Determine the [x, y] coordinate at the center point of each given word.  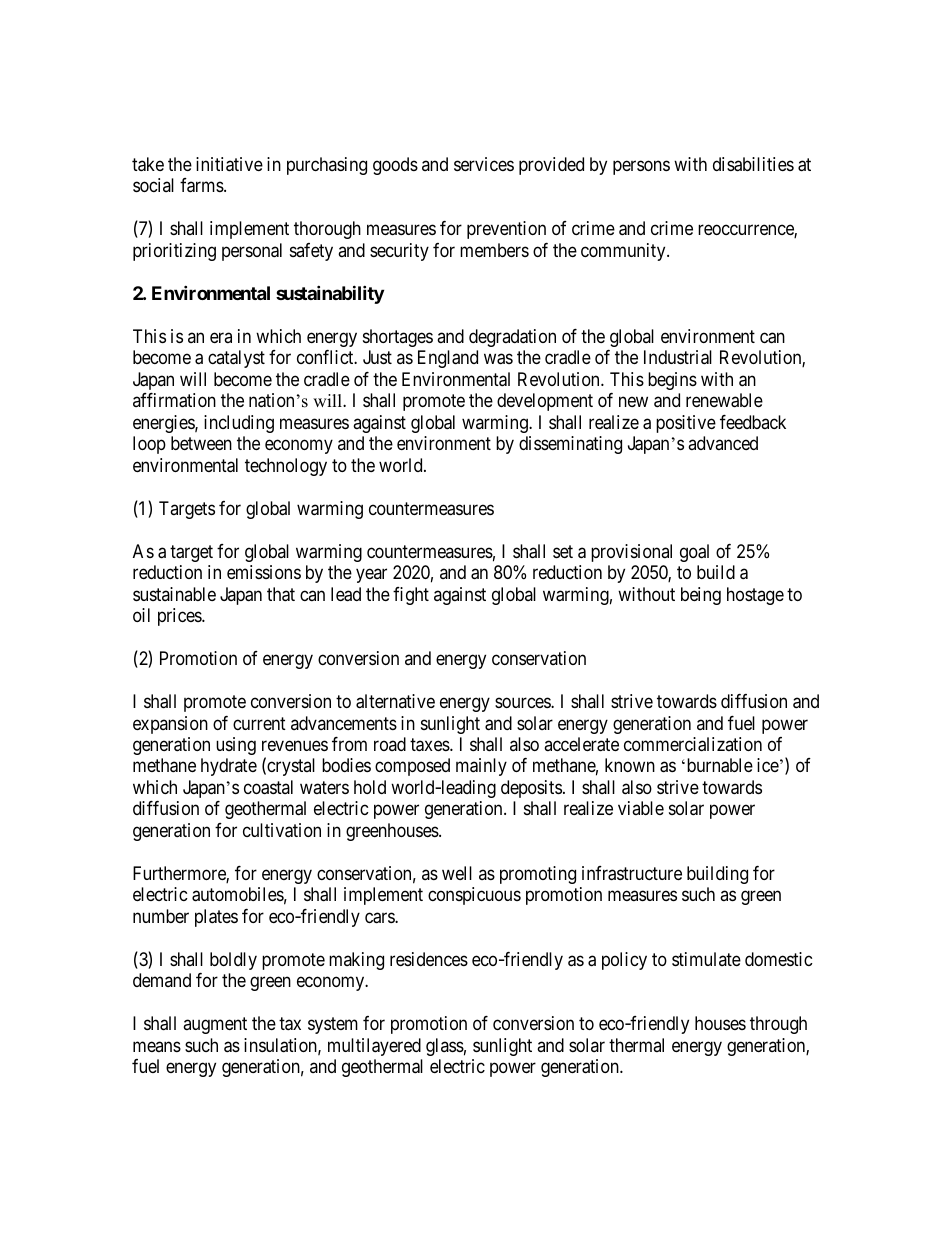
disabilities [753, 164]
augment [215, 1026]
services [484, 164]
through [778, 1025]
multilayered [374, 1047]
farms [202, 185]
